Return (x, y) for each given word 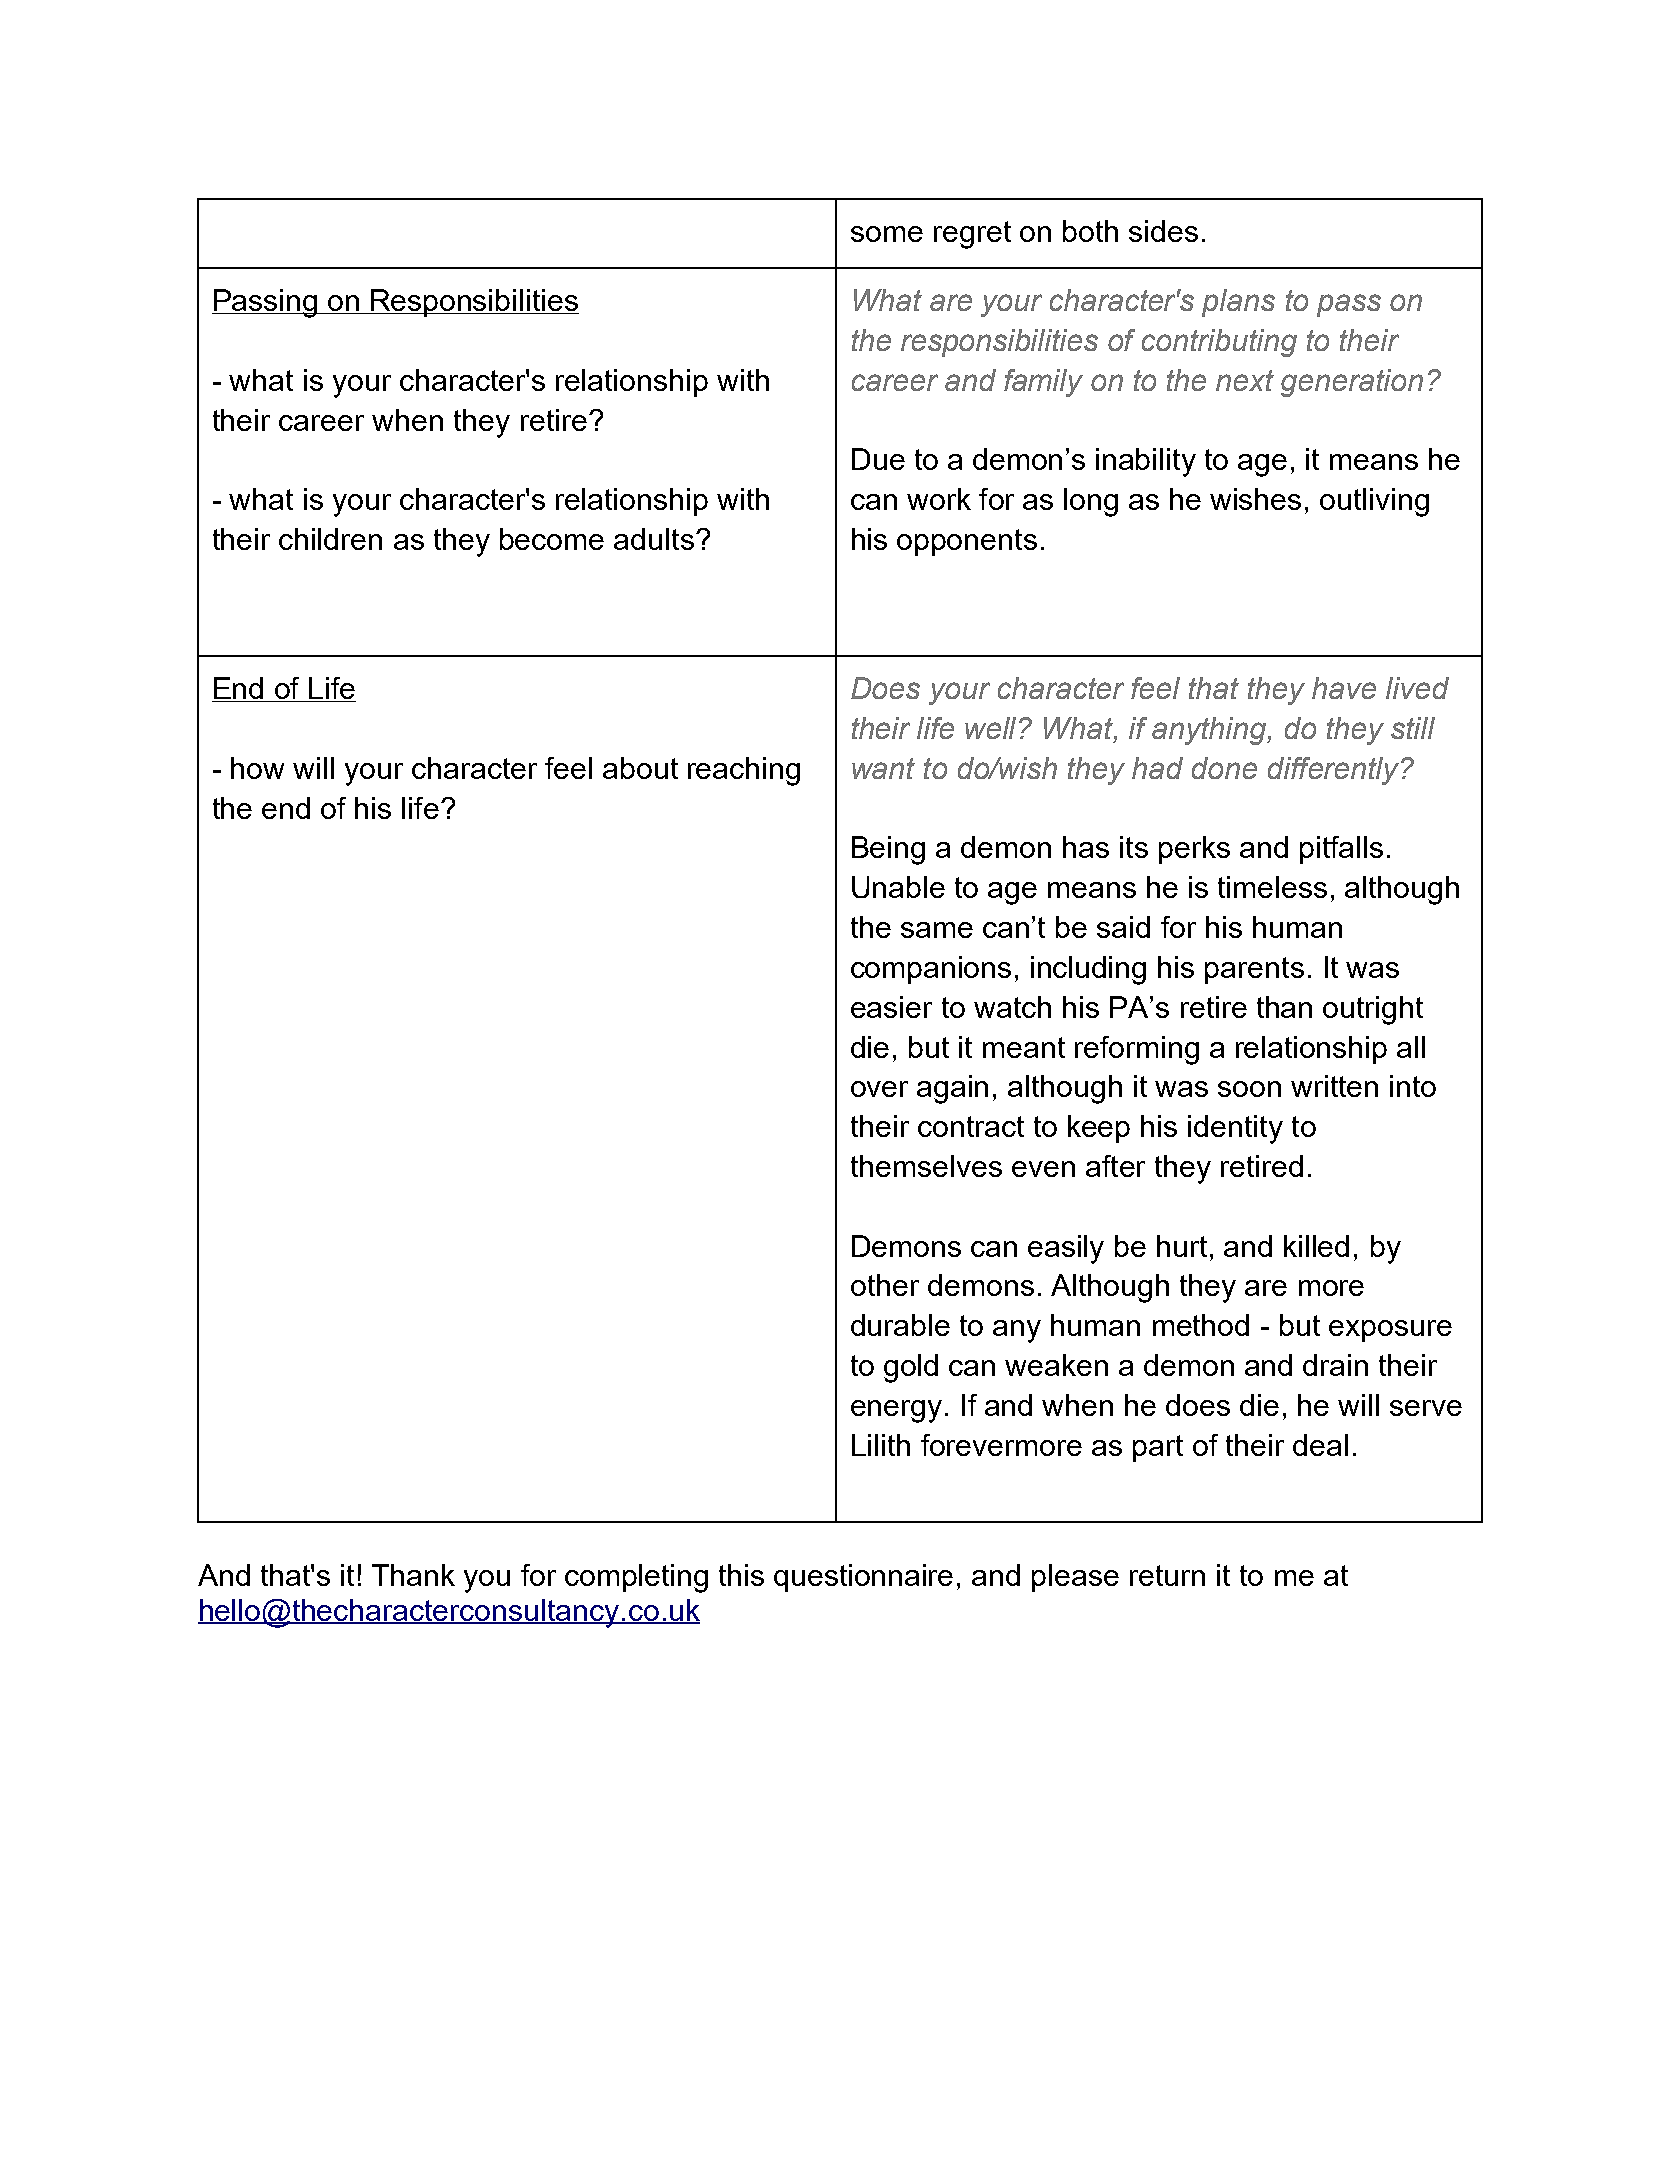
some (887, 234)
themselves (926, 1166)
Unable (898, 887)
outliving (1374, 502)
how (257, 768)
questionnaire (863, 1578)
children (330, 539)
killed (1316, 1246)
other (885, 1285)
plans (1238, 303)
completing (636, 1578)
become (552, 539)
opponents (967, 542)
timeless (1272, 887)
